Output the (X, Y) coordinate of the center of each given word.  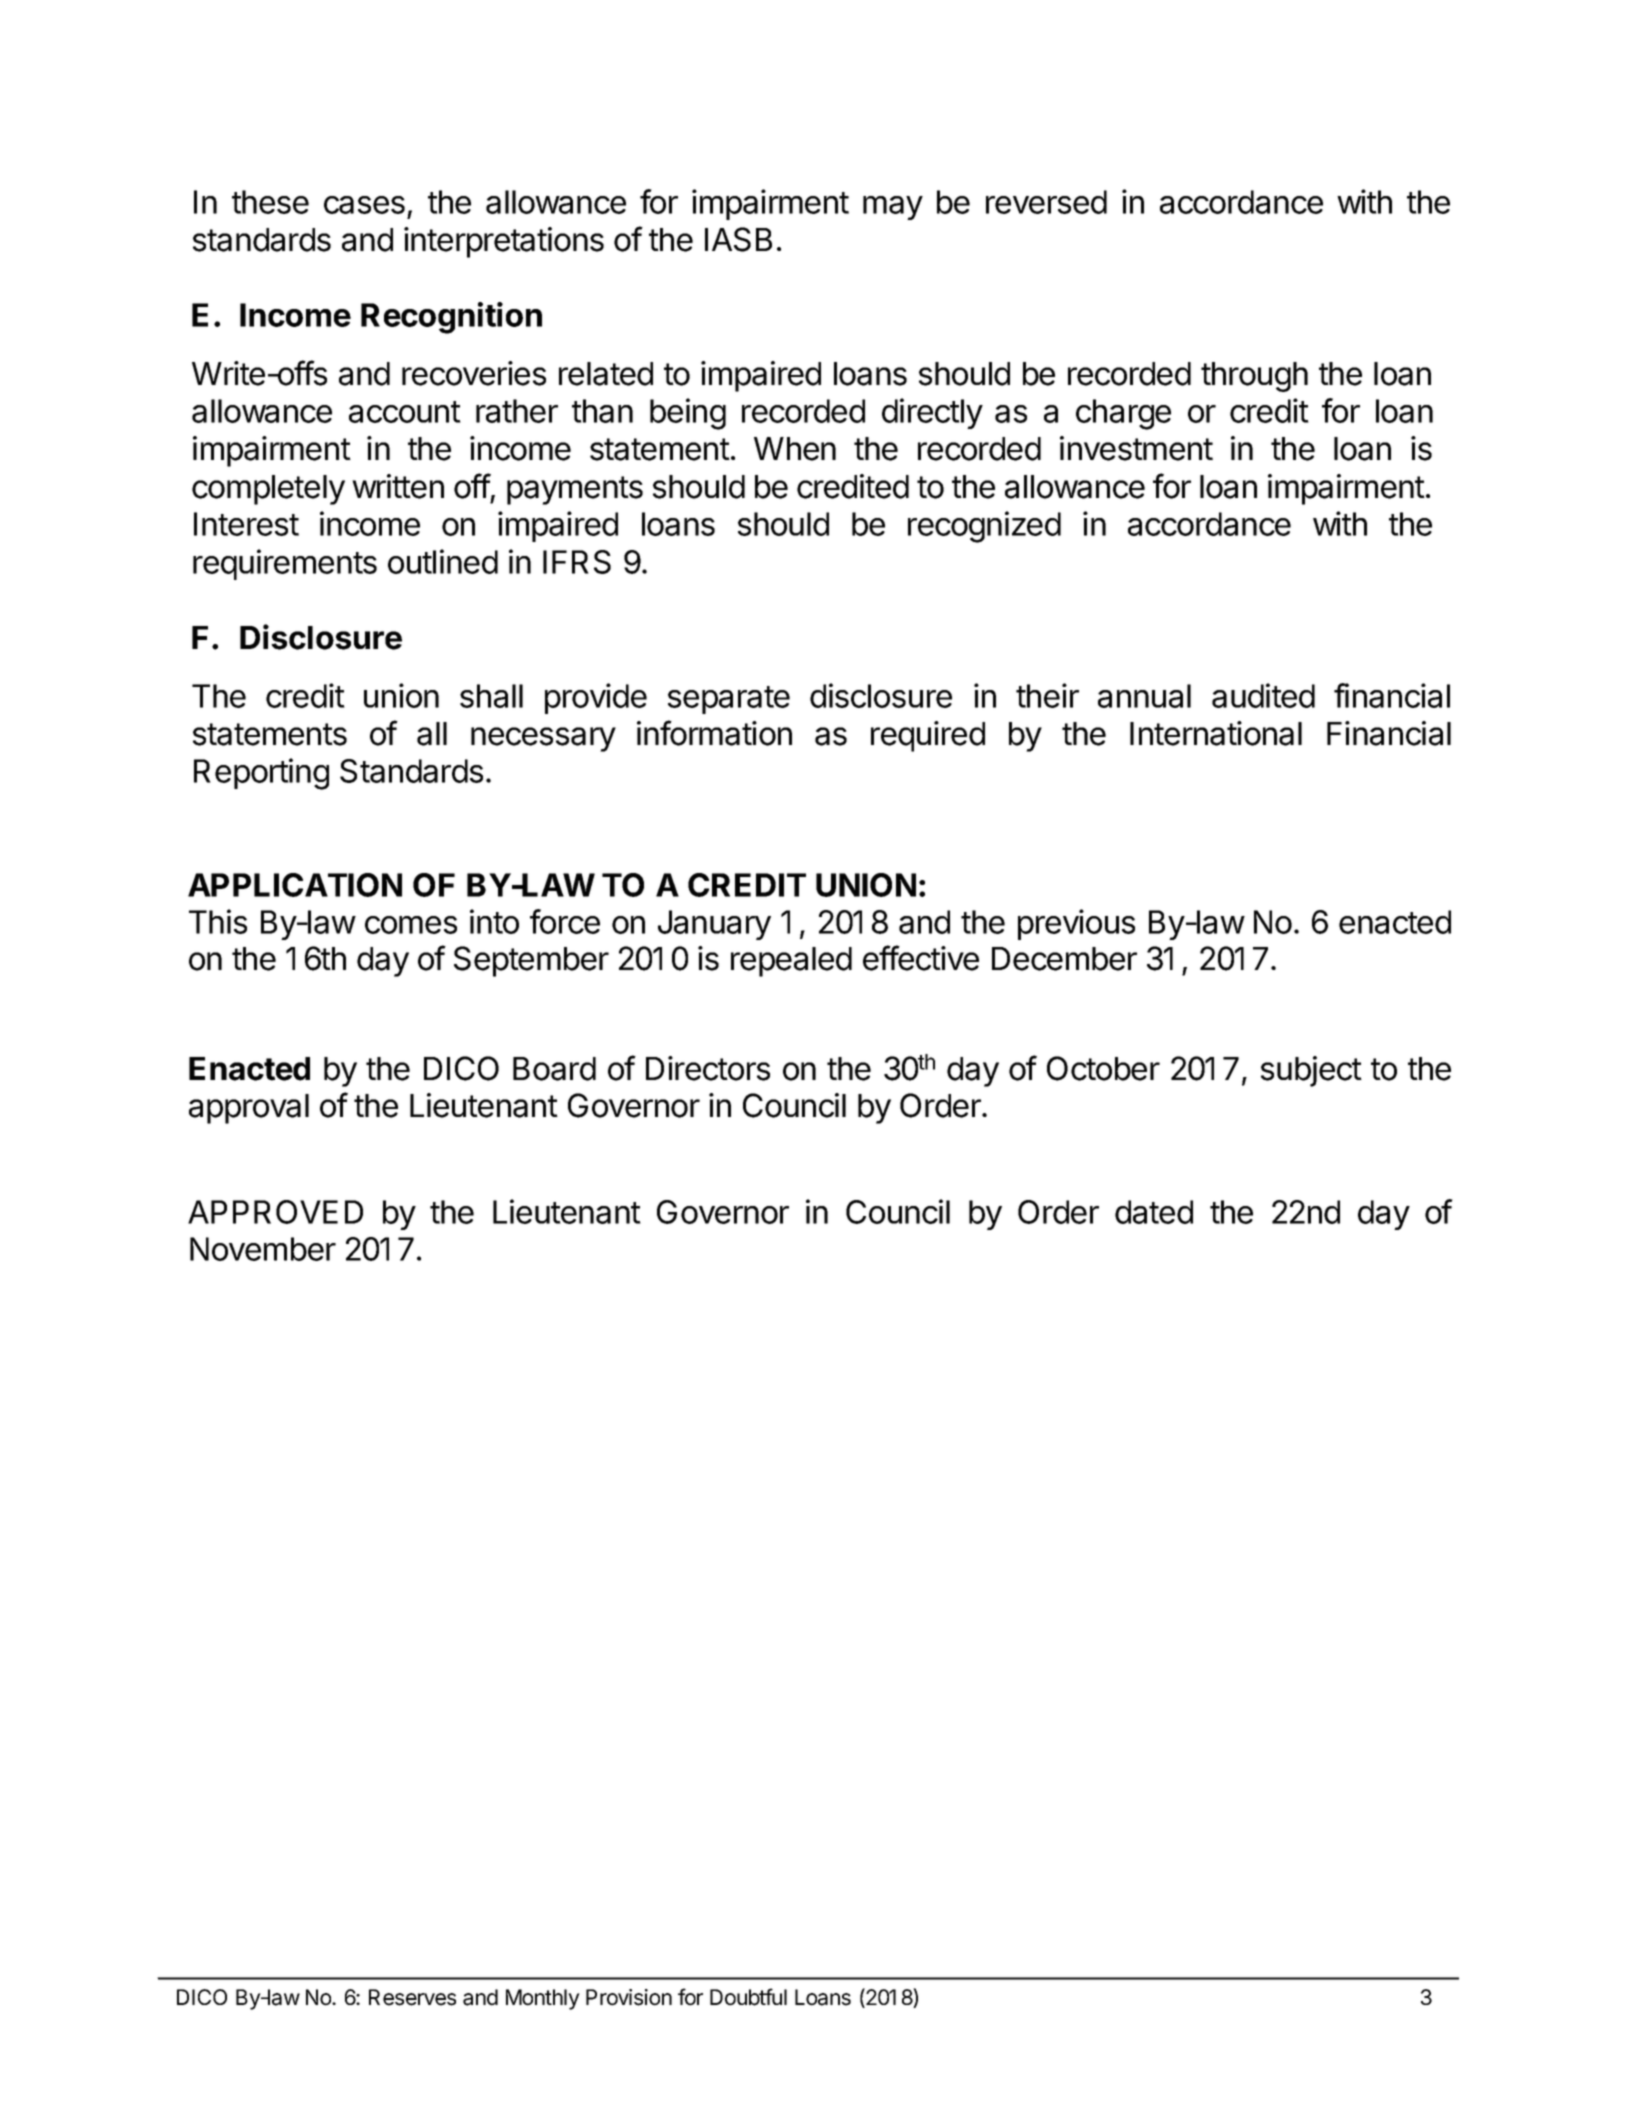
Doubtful (748, 1997)
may (893, 208)
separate (729, 700)
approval (249, 1109)
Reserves (412, 1997)
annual (1144, 696)
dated (1154, 1212)
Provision (629, 1997)
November (263, 1249)
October (1103, 1068)
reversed (1046, 202)
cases (364, 205)
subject (1311, 1071)
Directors (708, 1068)
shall (491, 696)
